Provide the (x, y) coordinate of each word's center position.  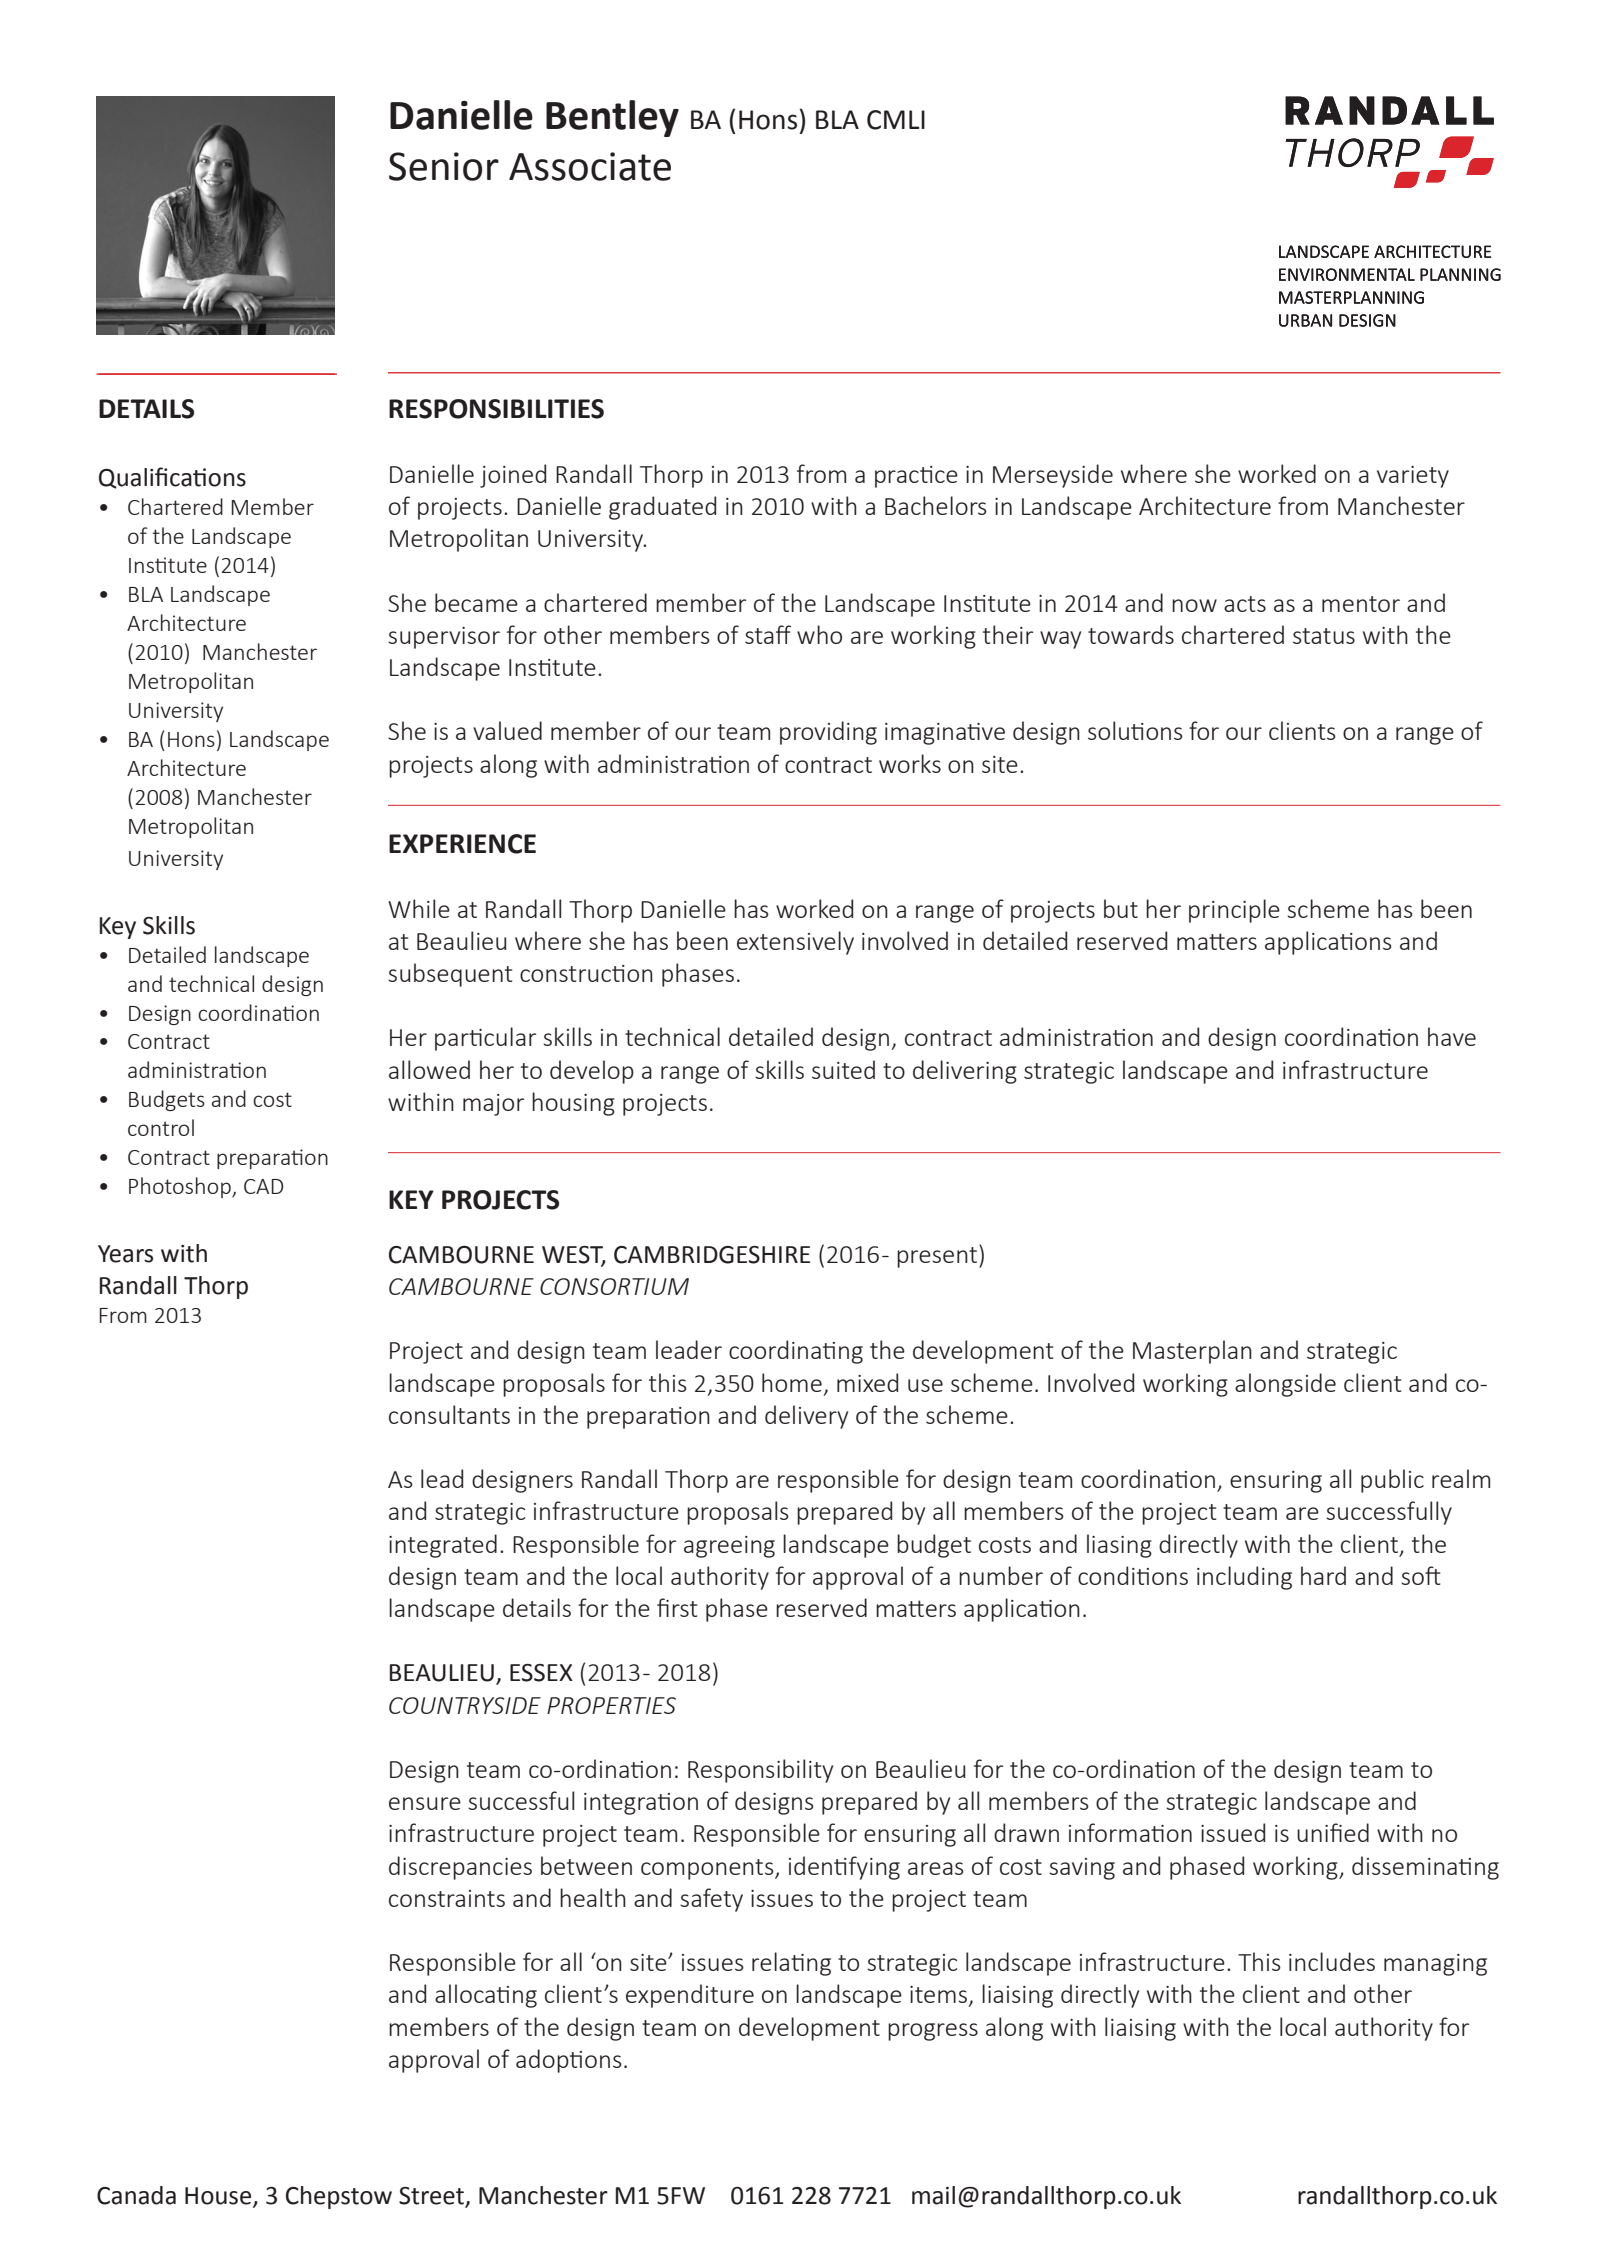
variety (1413, 477)
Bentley (612, 118)
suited (843, 1069)
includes (1332, 1961)
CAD (263, 1186)
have (1452, 1036)
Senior (444, 166)
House (219, 2197)
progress (933, 2032)
